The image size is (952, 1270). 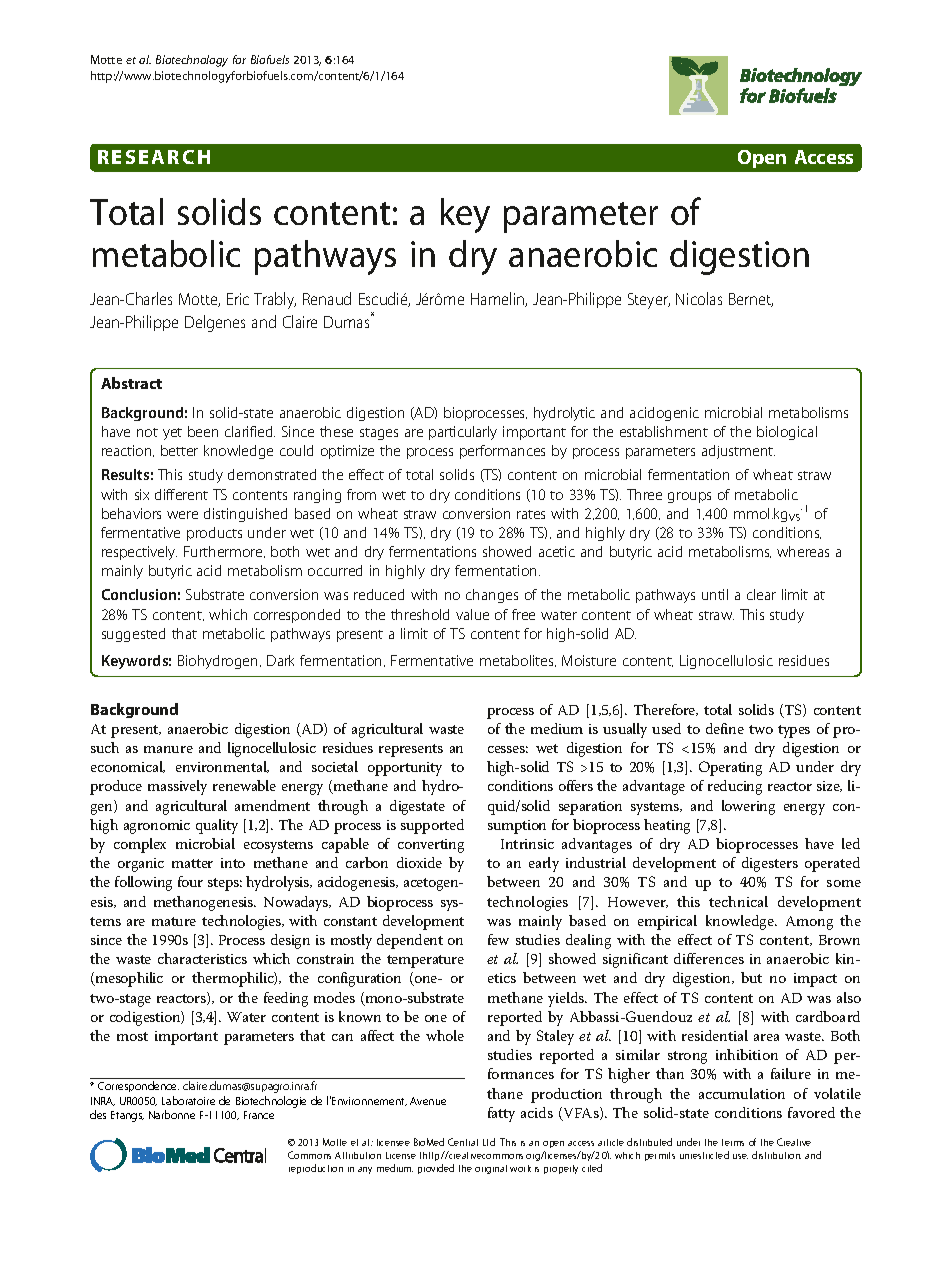 I want to click on France, so click(x=259, y=1115).
